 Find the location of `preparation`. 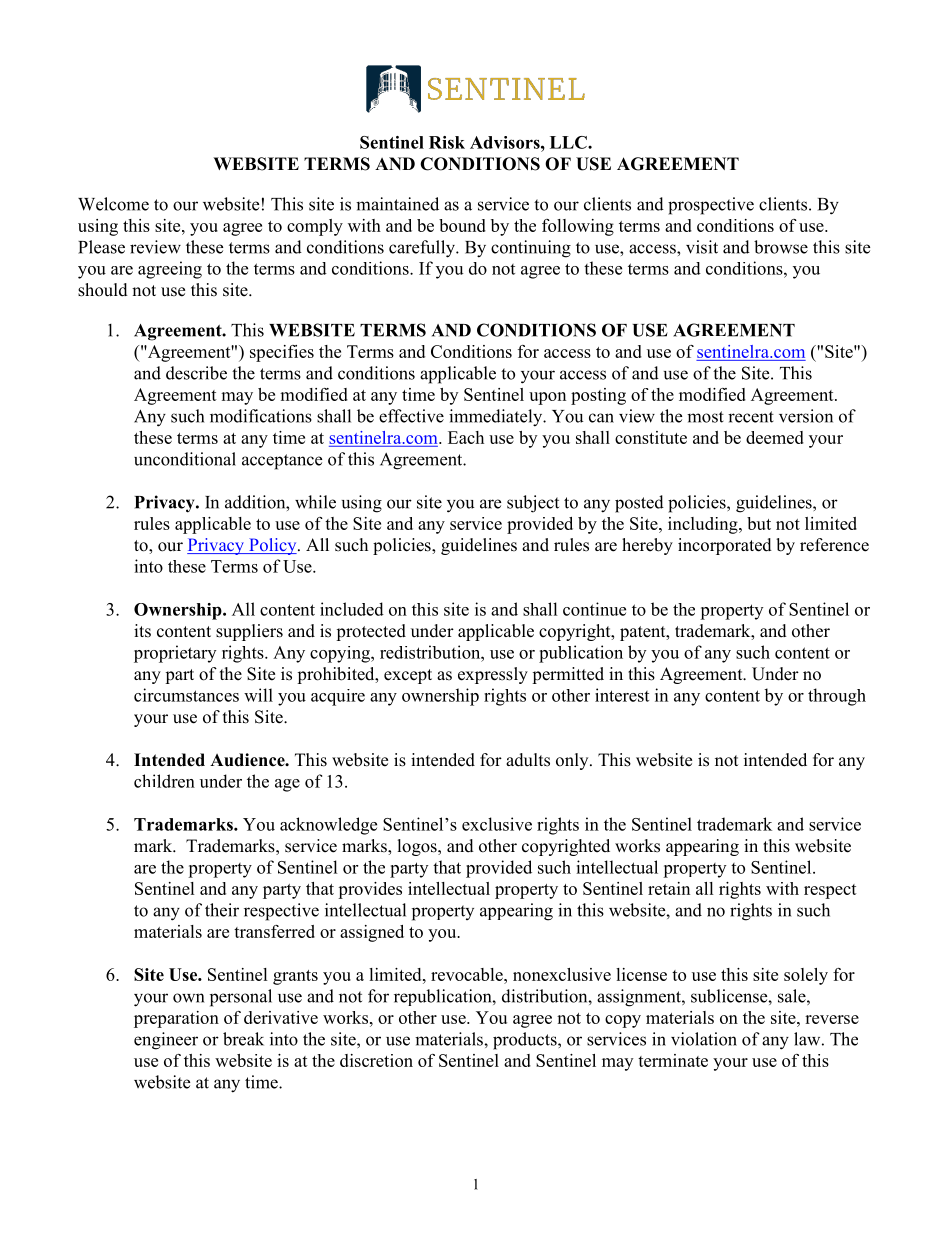

preparation is located at coordinates (176, 1019).
